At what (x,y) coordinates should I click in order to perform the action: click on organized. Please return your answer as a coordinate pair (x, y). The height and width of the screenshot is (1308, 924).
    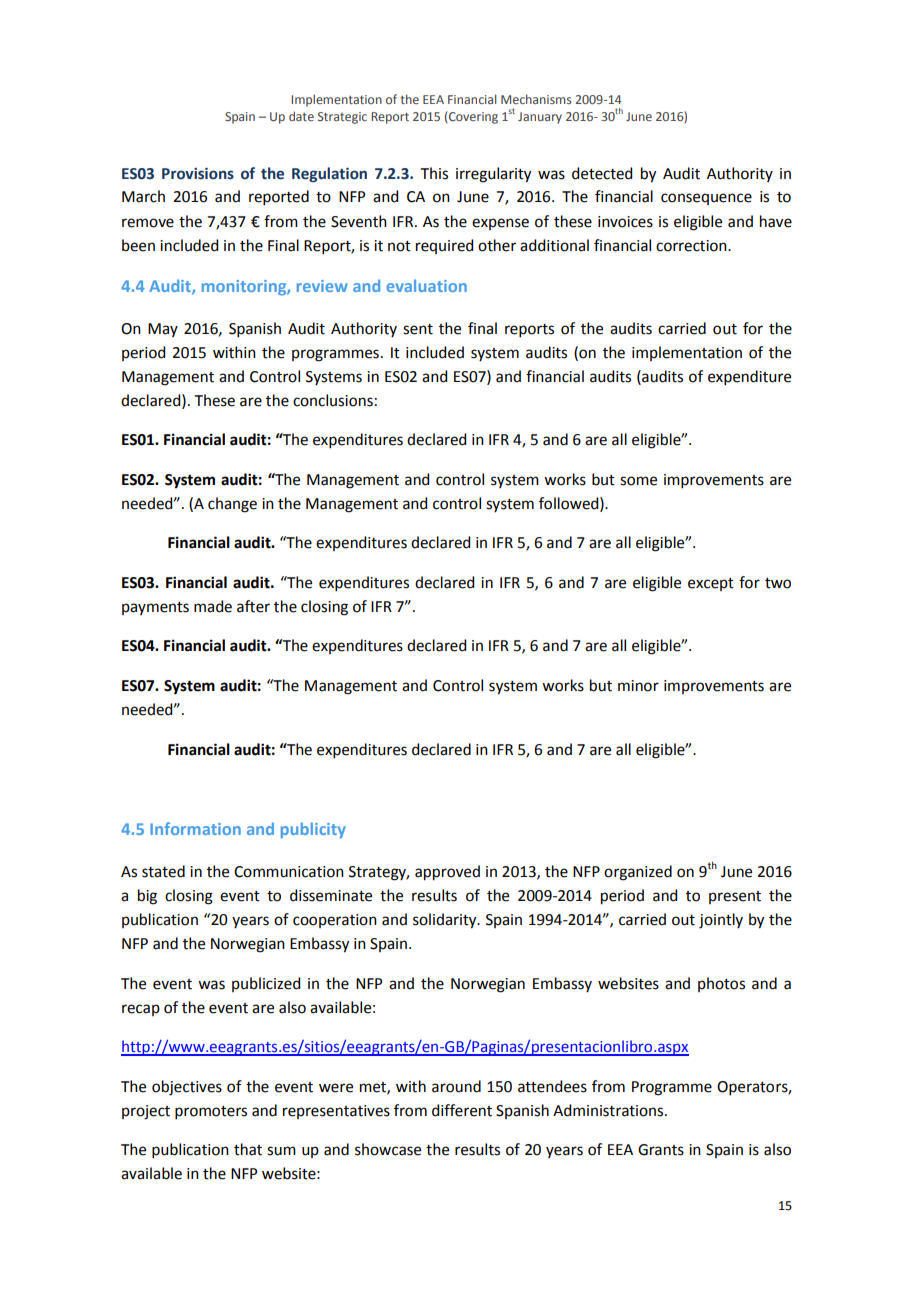
    Looking at the image, I should click on (638, 873).
